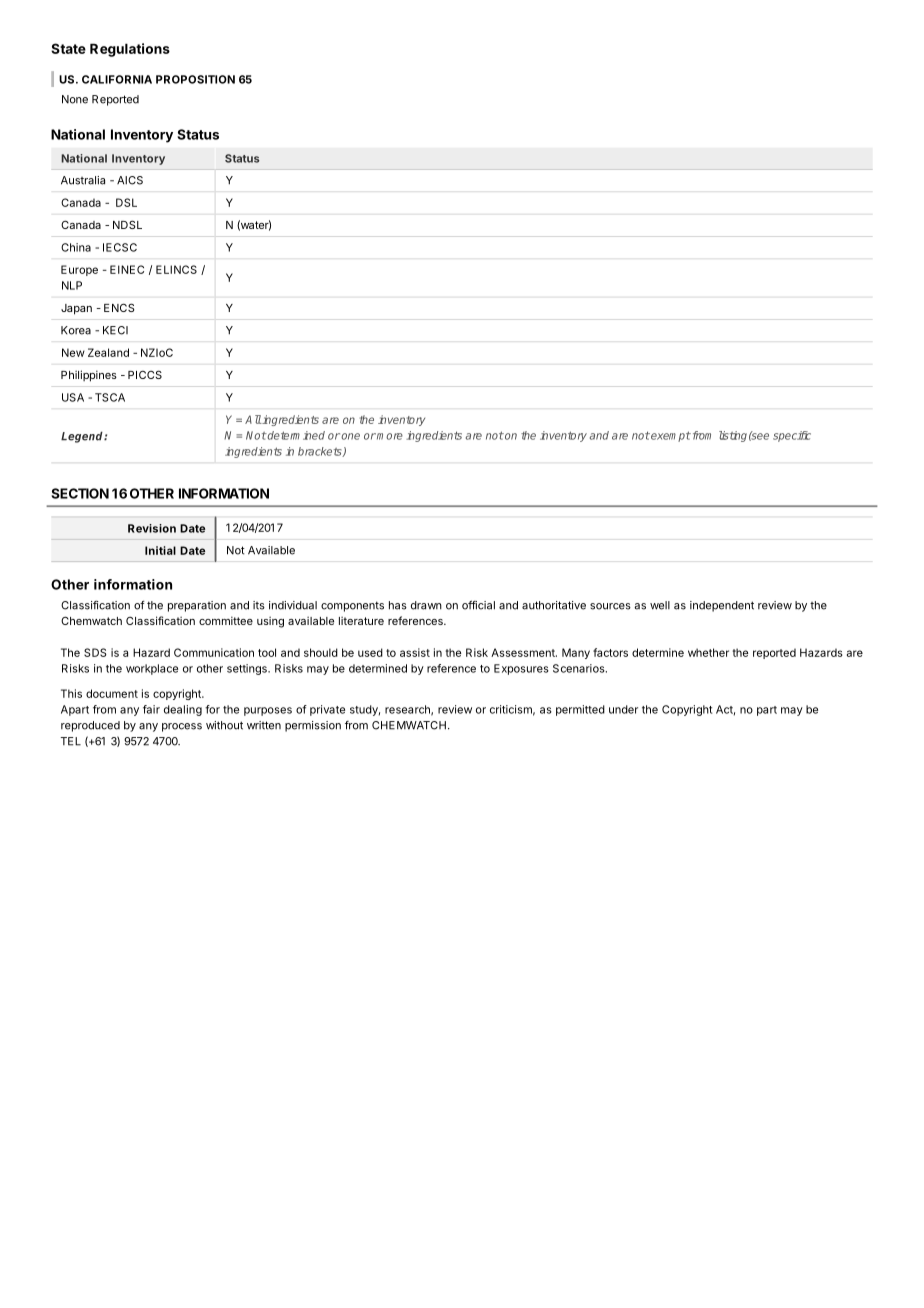 This page has width=924, height=1308. I want to click on CALIFORNIA, so click(117, 79).
